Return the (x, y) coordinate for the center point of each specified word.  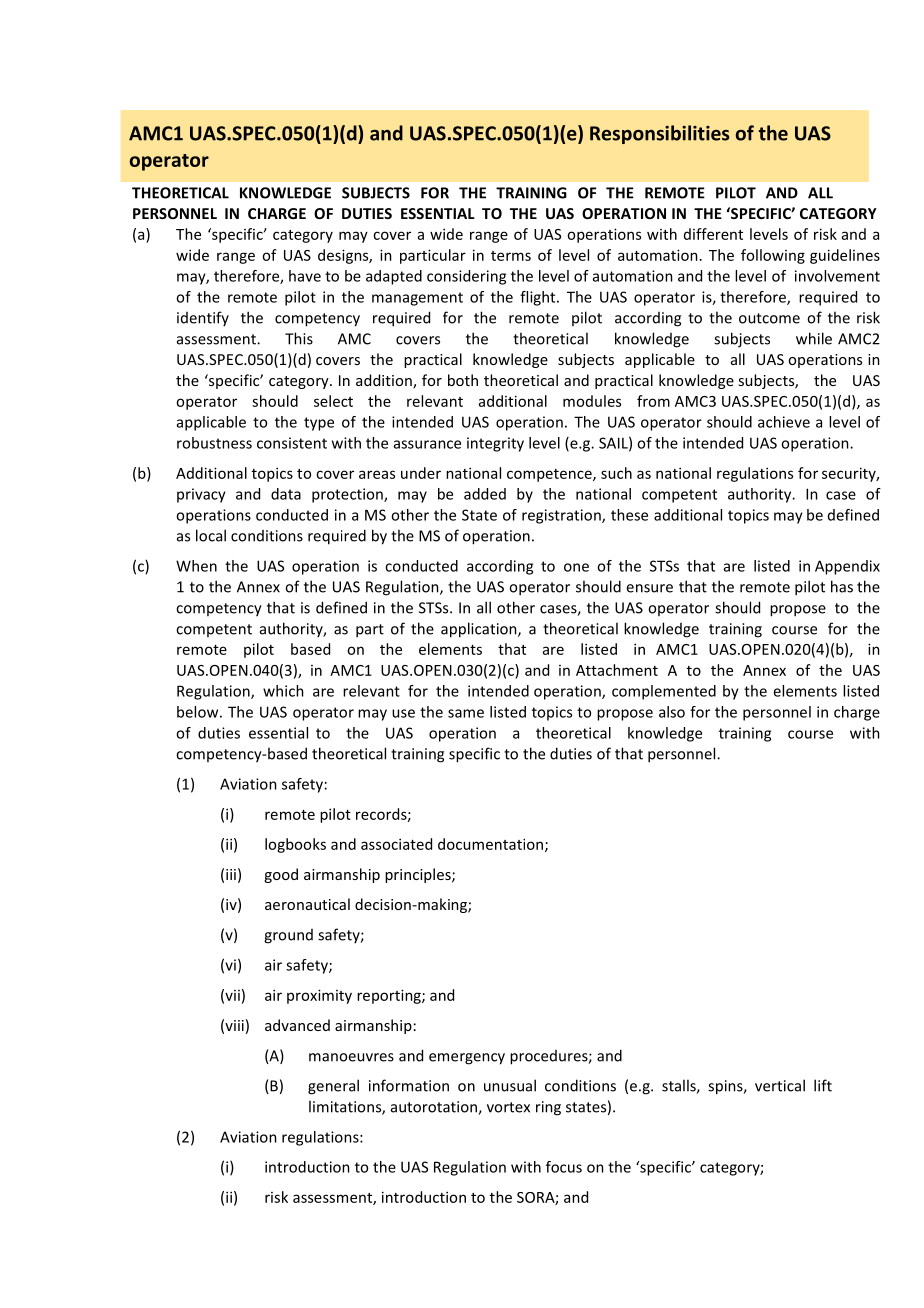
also (672, 712)
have (305, 276)
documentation (490, 844)
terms (511, 256)
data (286, 494)
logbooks (295, 845)
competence (550, 475)
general (333, 1087)
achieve (784, 422)
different (713, 234)
